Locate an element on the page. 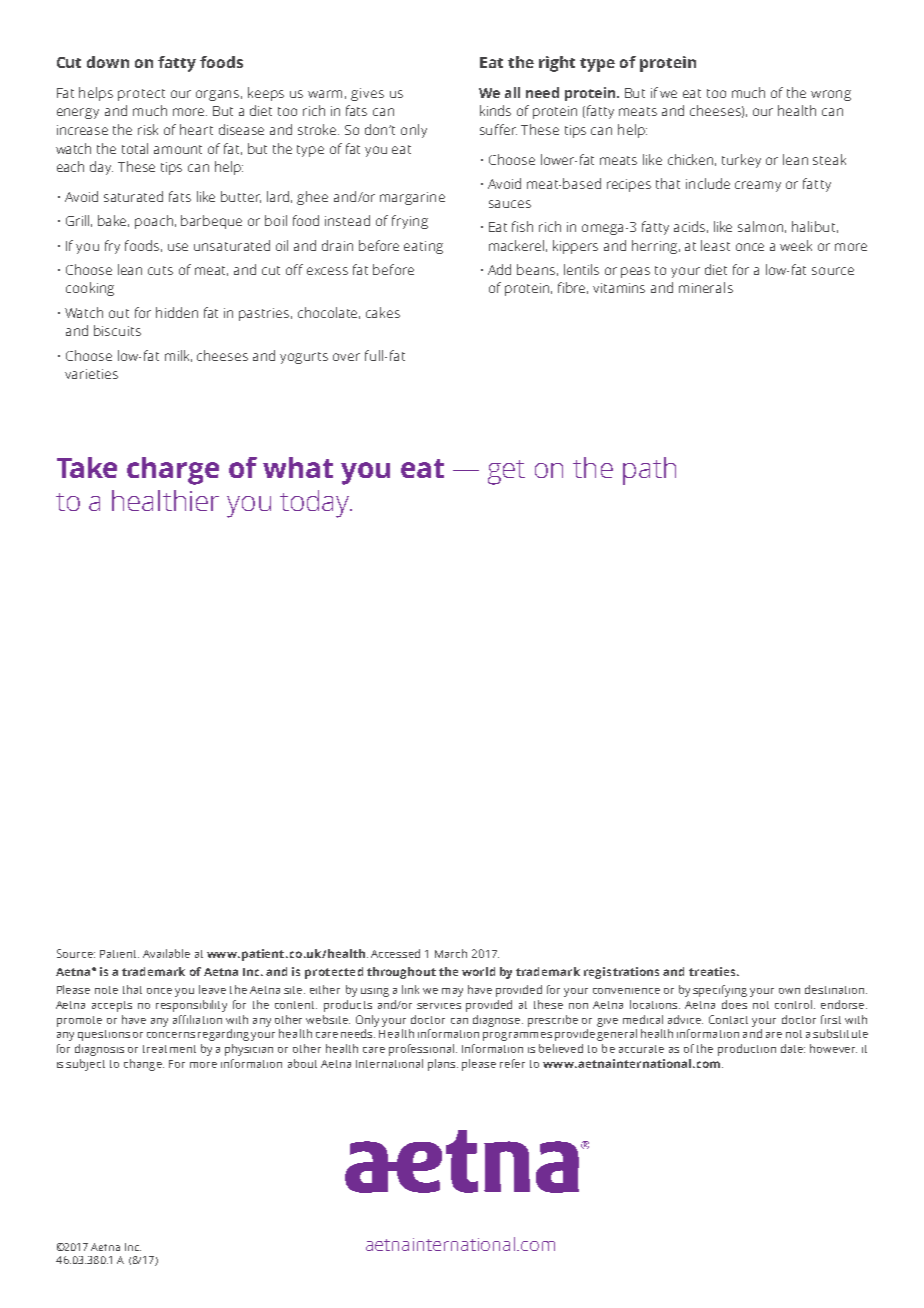  varieties is located at coordinates (91, 374).
